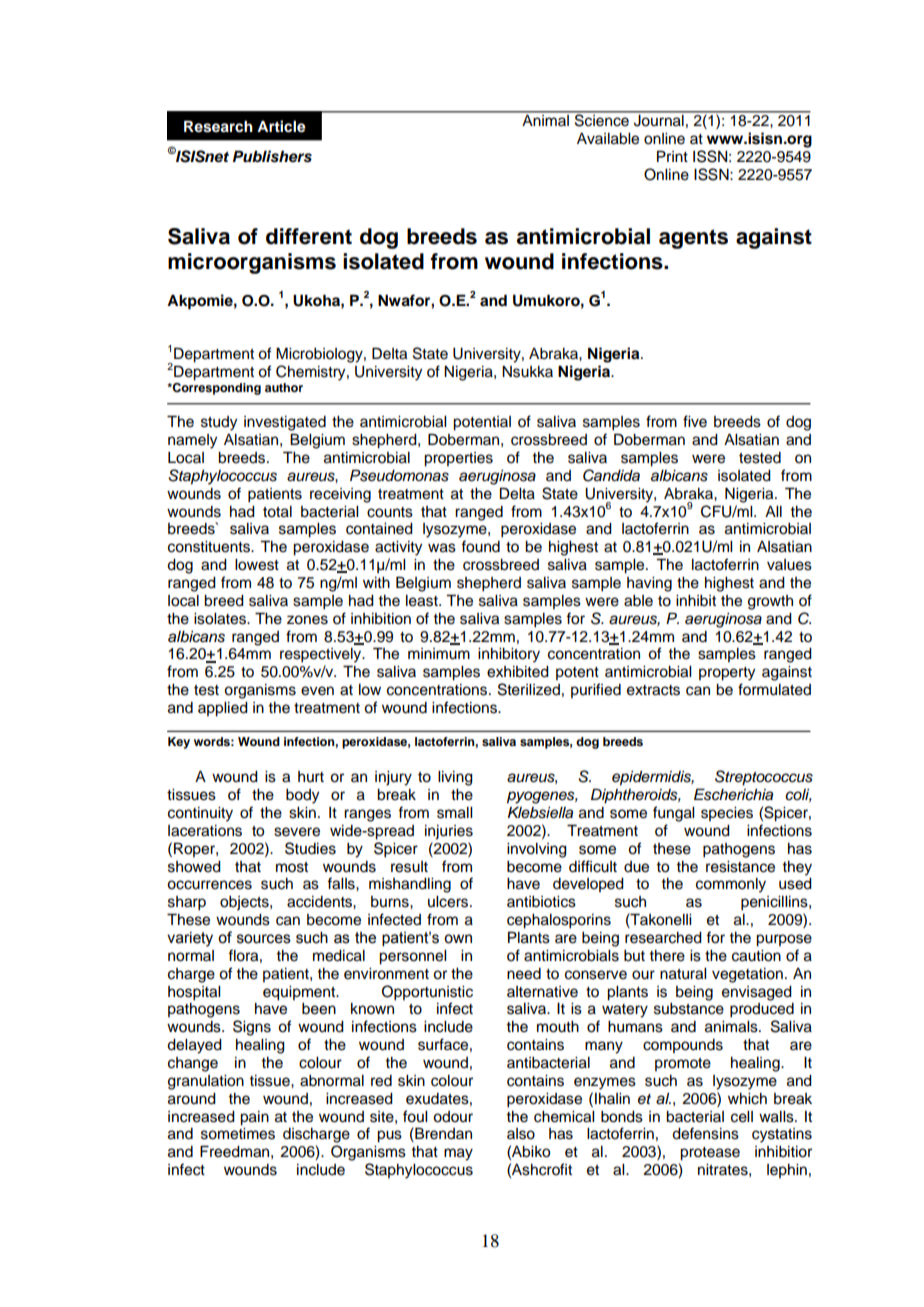 The height and width of the screenshot is (1307, 924). I want to click on five, so click(695, 421).
